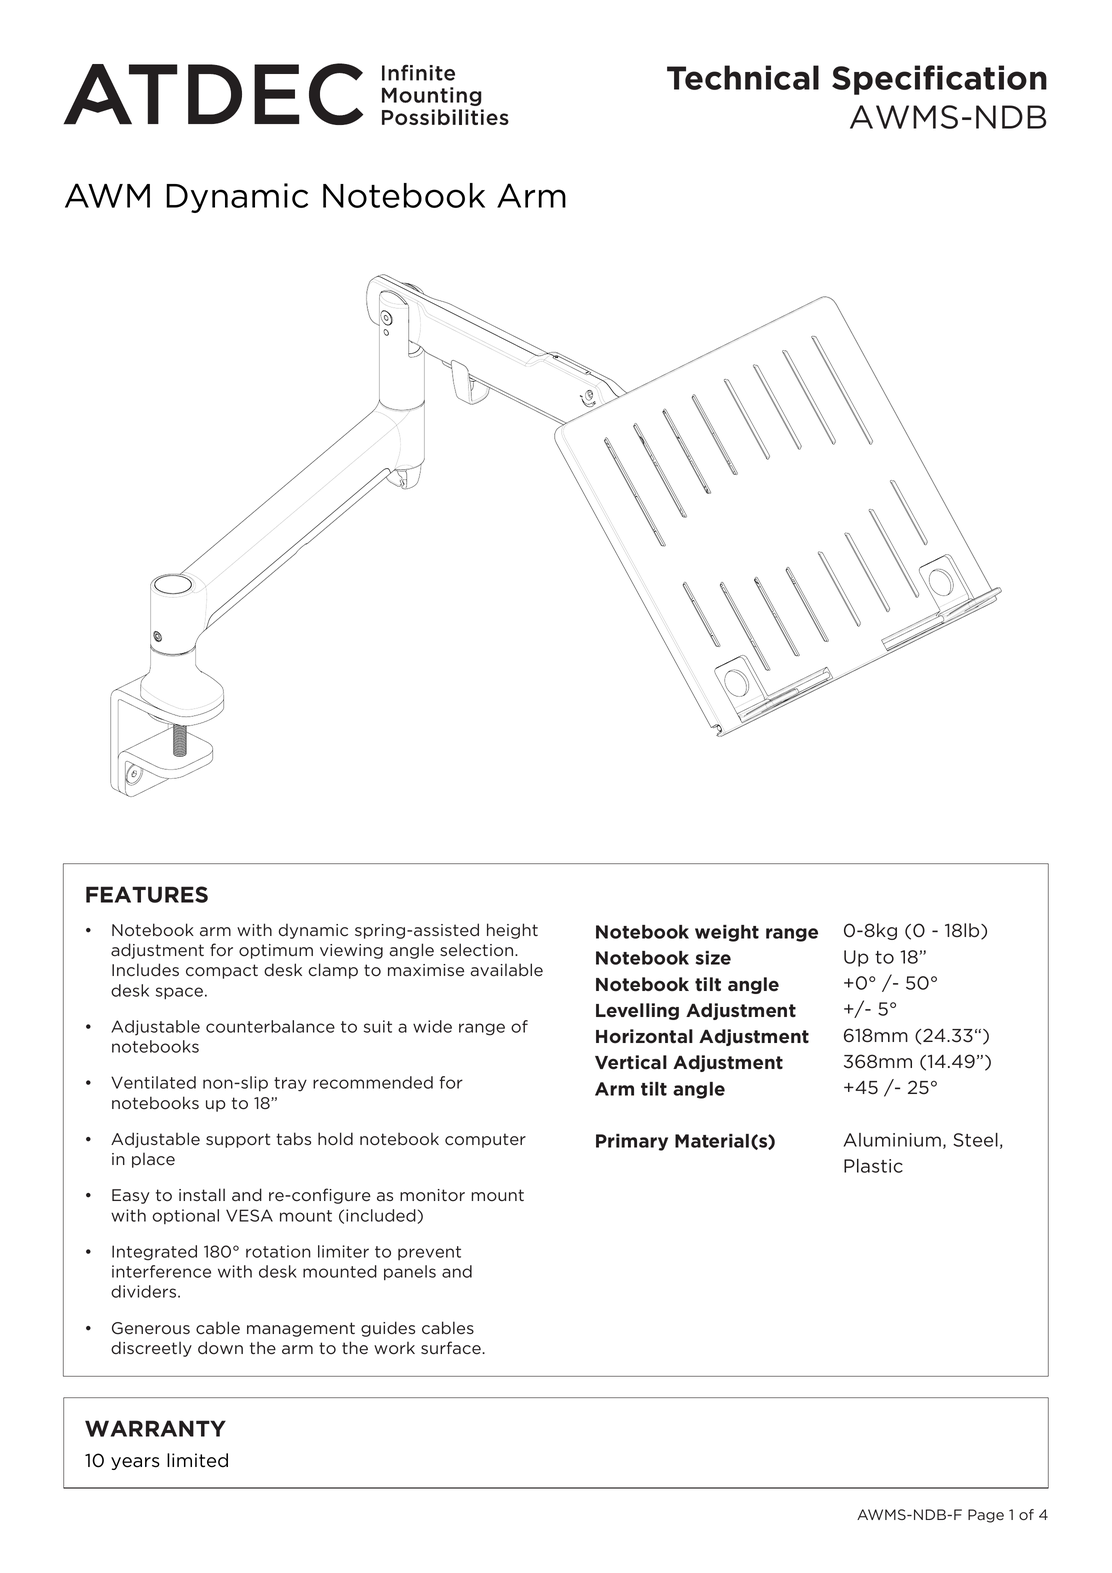 This screenshot has height=1573, width=1112. Describe the element at coordinates (270, 1026) in the screenshot. I see `counterbalance` at that location.
